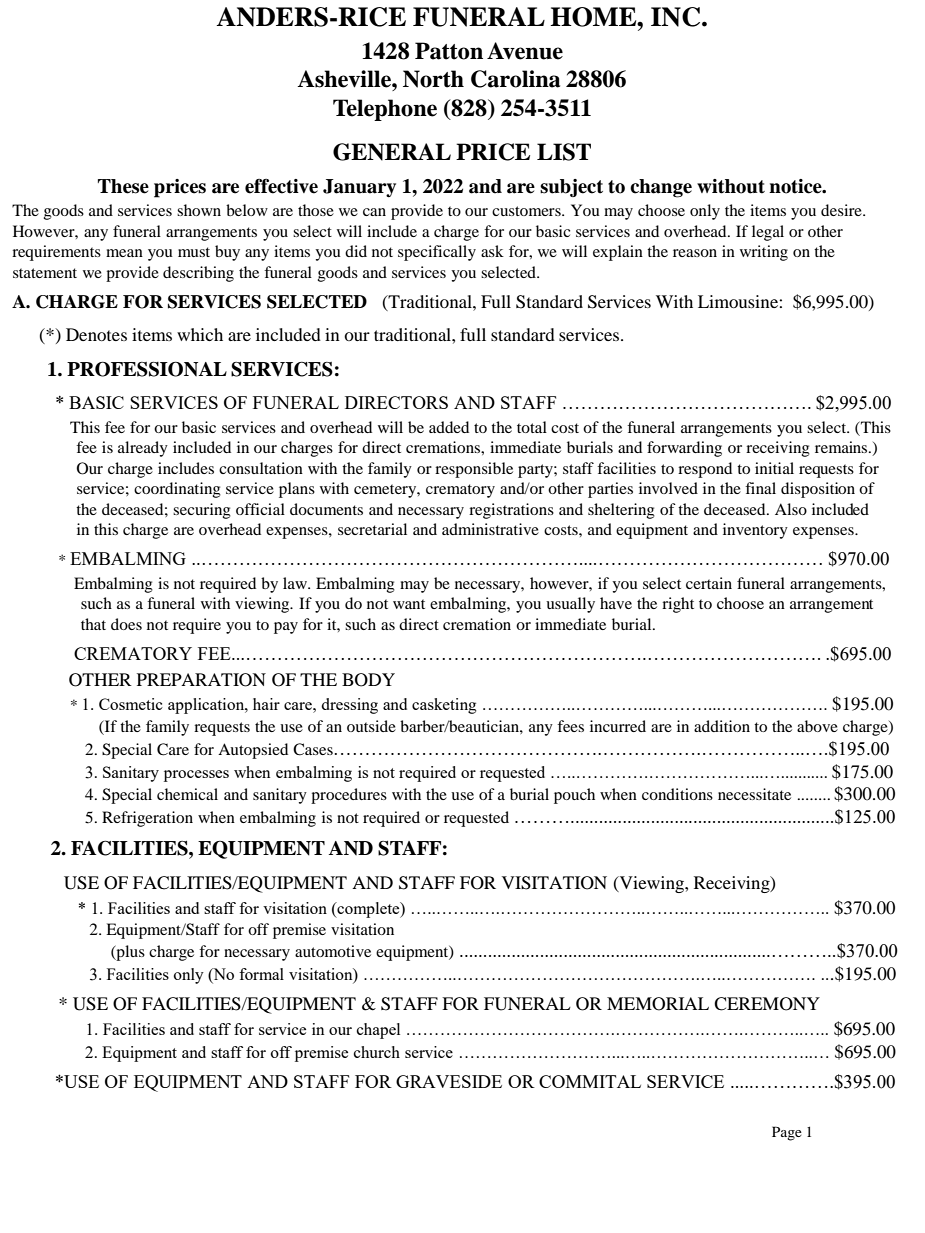  Describe the element at coordinates (261, 974) in the screenshot. I see `formal` at that location.
